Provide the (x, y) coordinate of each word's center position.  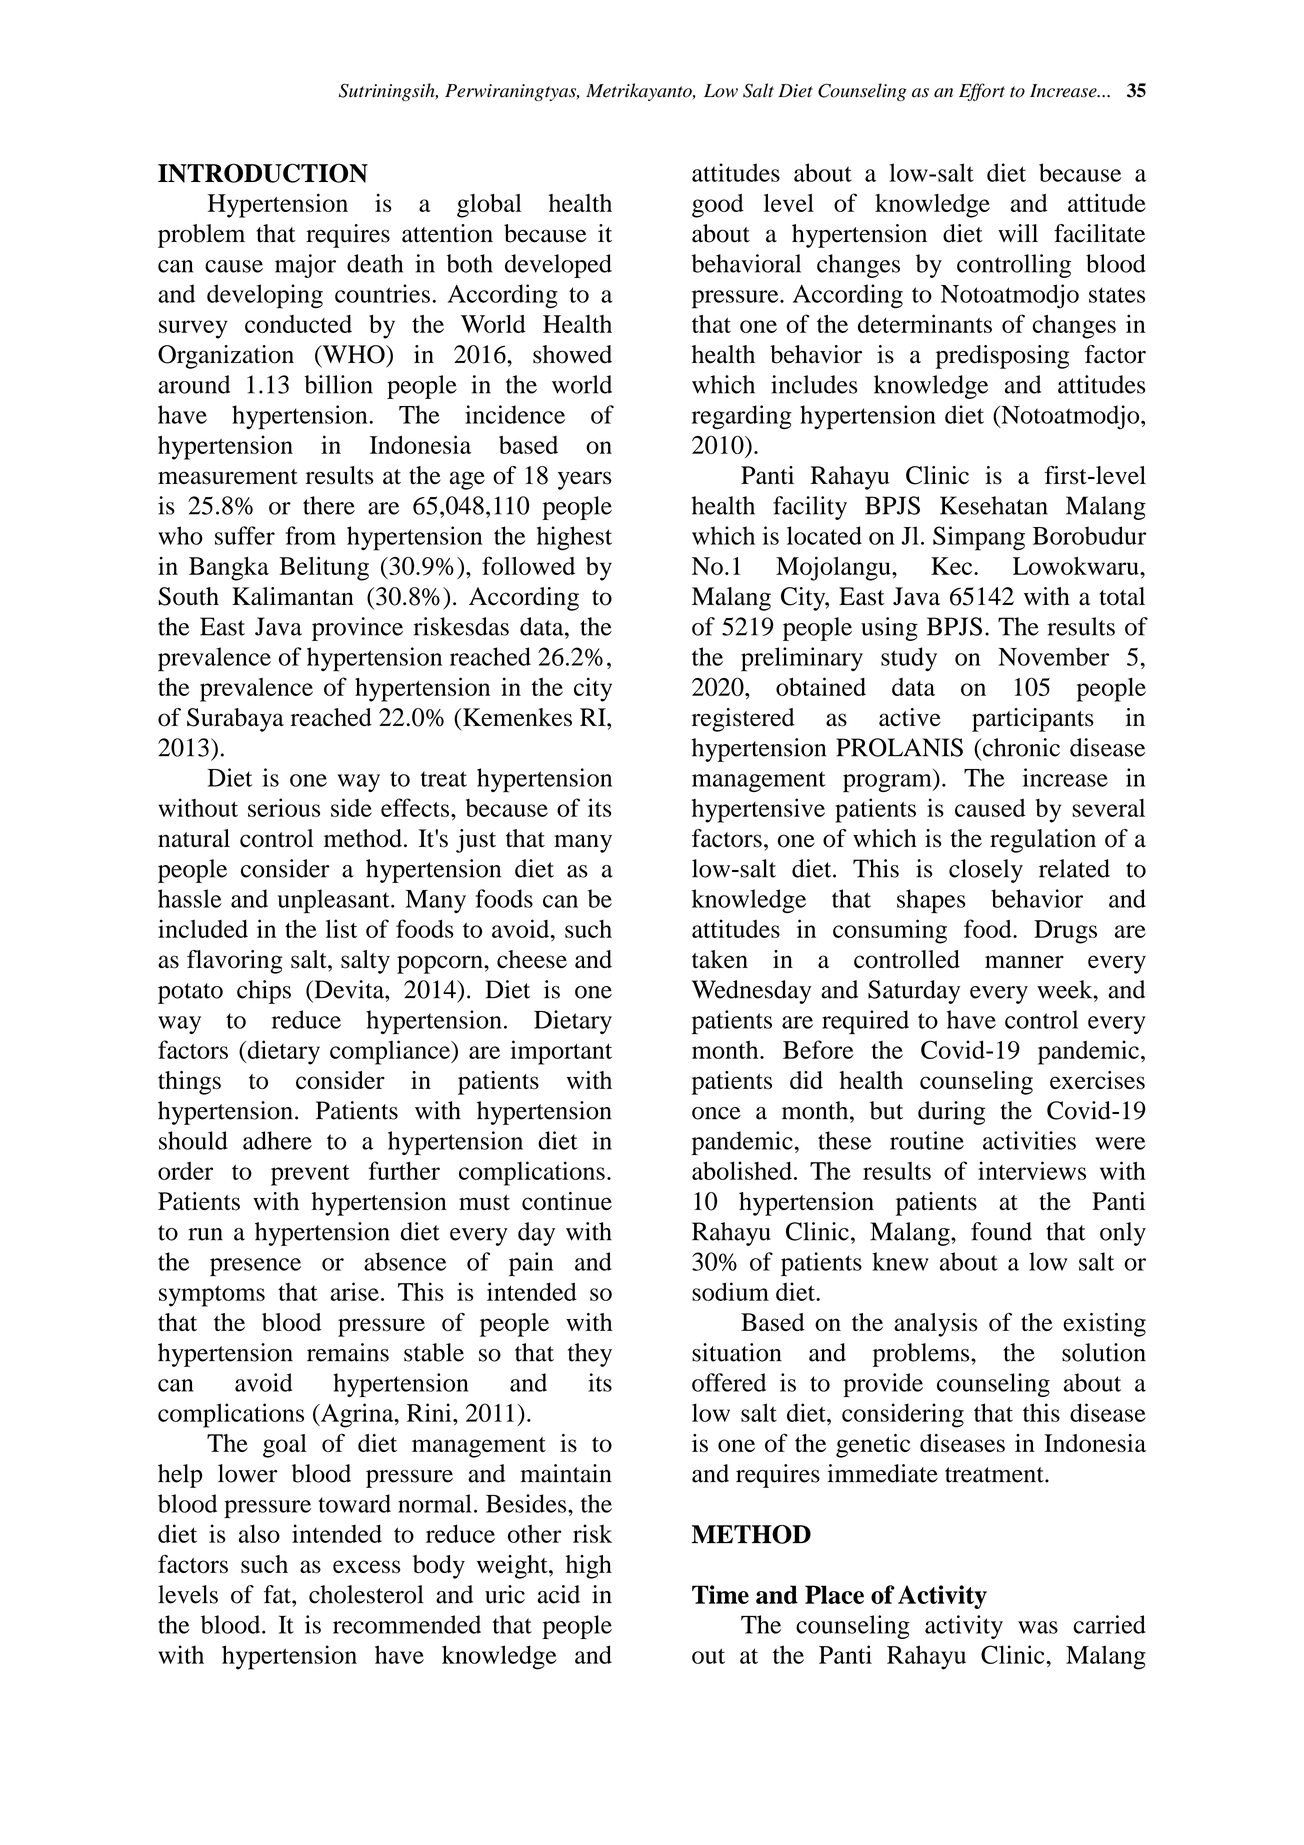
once (716, 1113)
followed (528, 565)
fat (278, 1594)
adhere (277, 1140)
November (1053, 656)
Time (720, 1594)
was (1038, 1627)
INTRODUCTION (263, 173)
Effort (982, 92)
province (357, 629)
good (718, 206)
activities (1029, 1140)
